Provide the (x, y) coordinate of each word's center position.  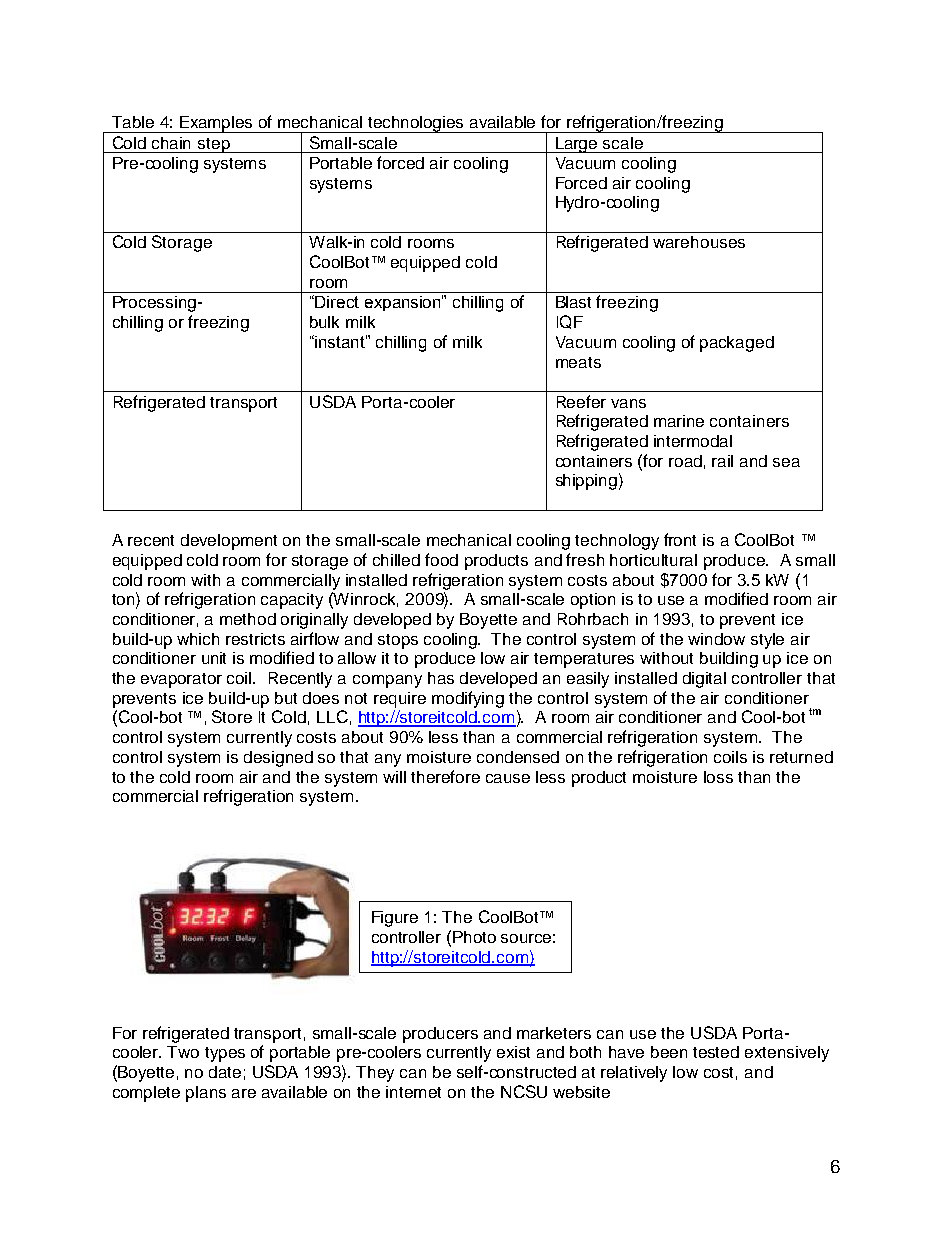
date (225, 1072)
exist (513, 1052)
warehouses (699, 242)
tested (716, 1052)
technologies (417, 124)
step (214, 145)
